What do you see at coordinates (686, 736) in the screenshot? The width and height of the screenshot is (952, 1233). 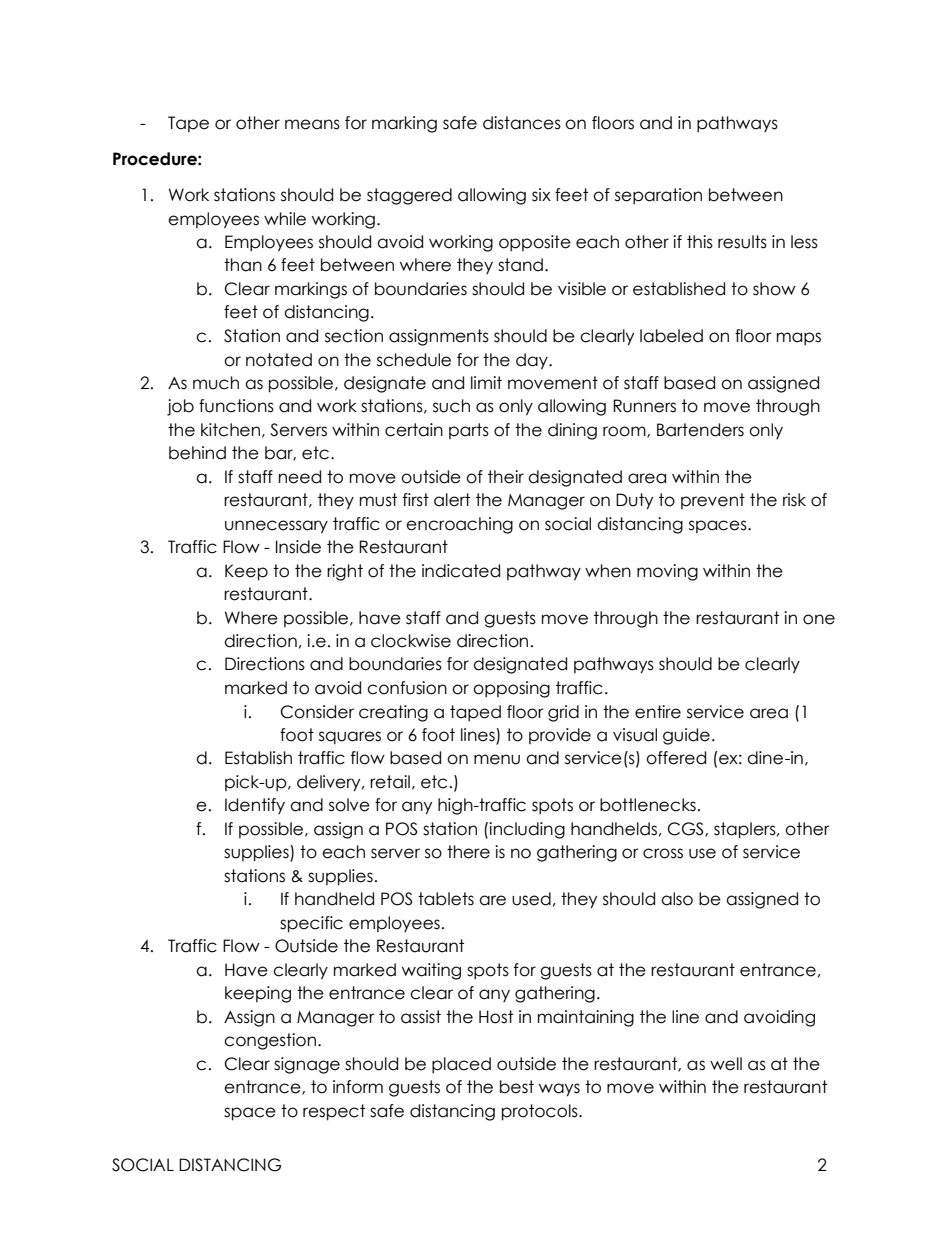 I see `guide` at bounding box center [686, 736].
